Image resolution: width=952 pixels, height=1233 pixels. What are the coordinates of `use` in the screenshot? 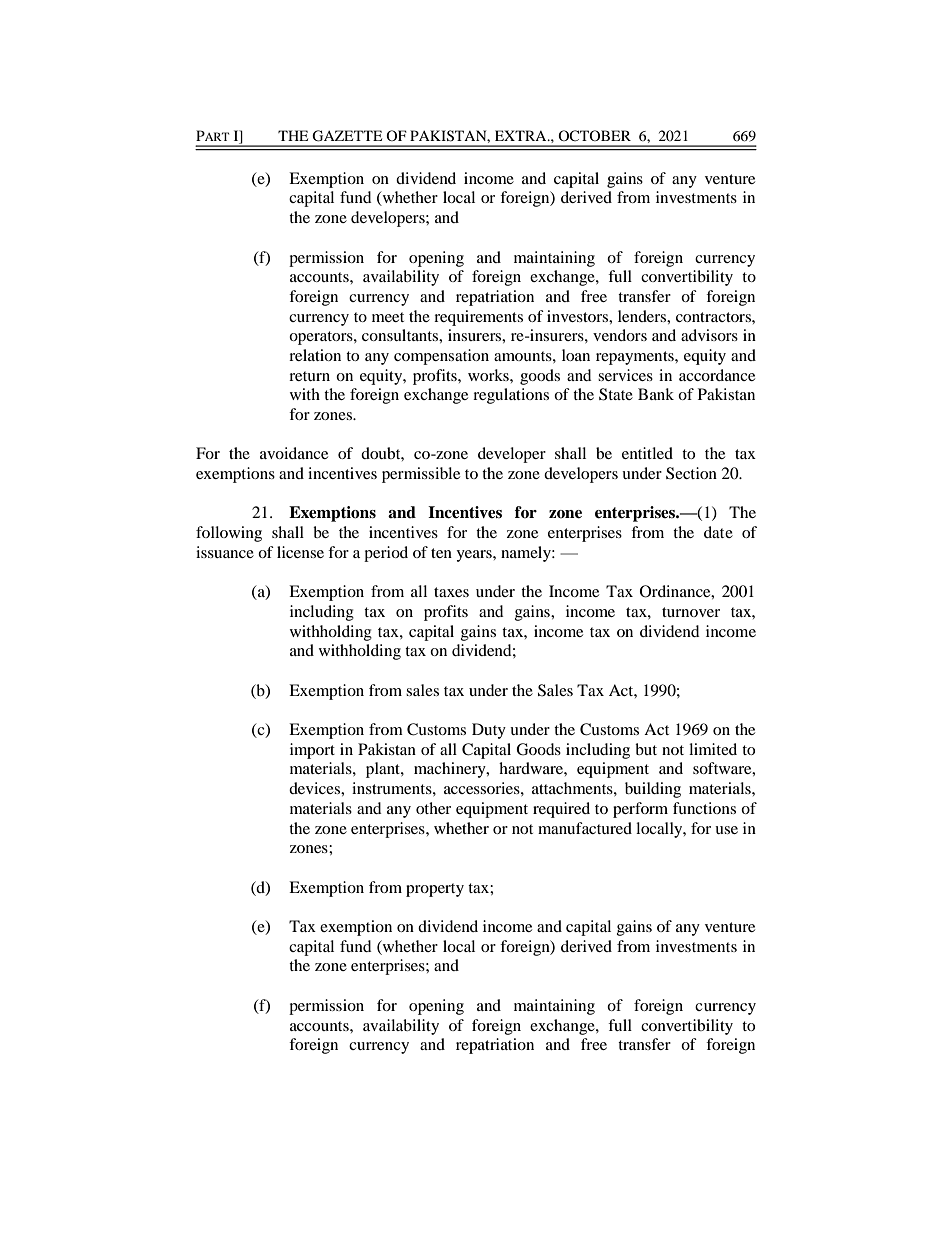 It's located at (726, 830).
